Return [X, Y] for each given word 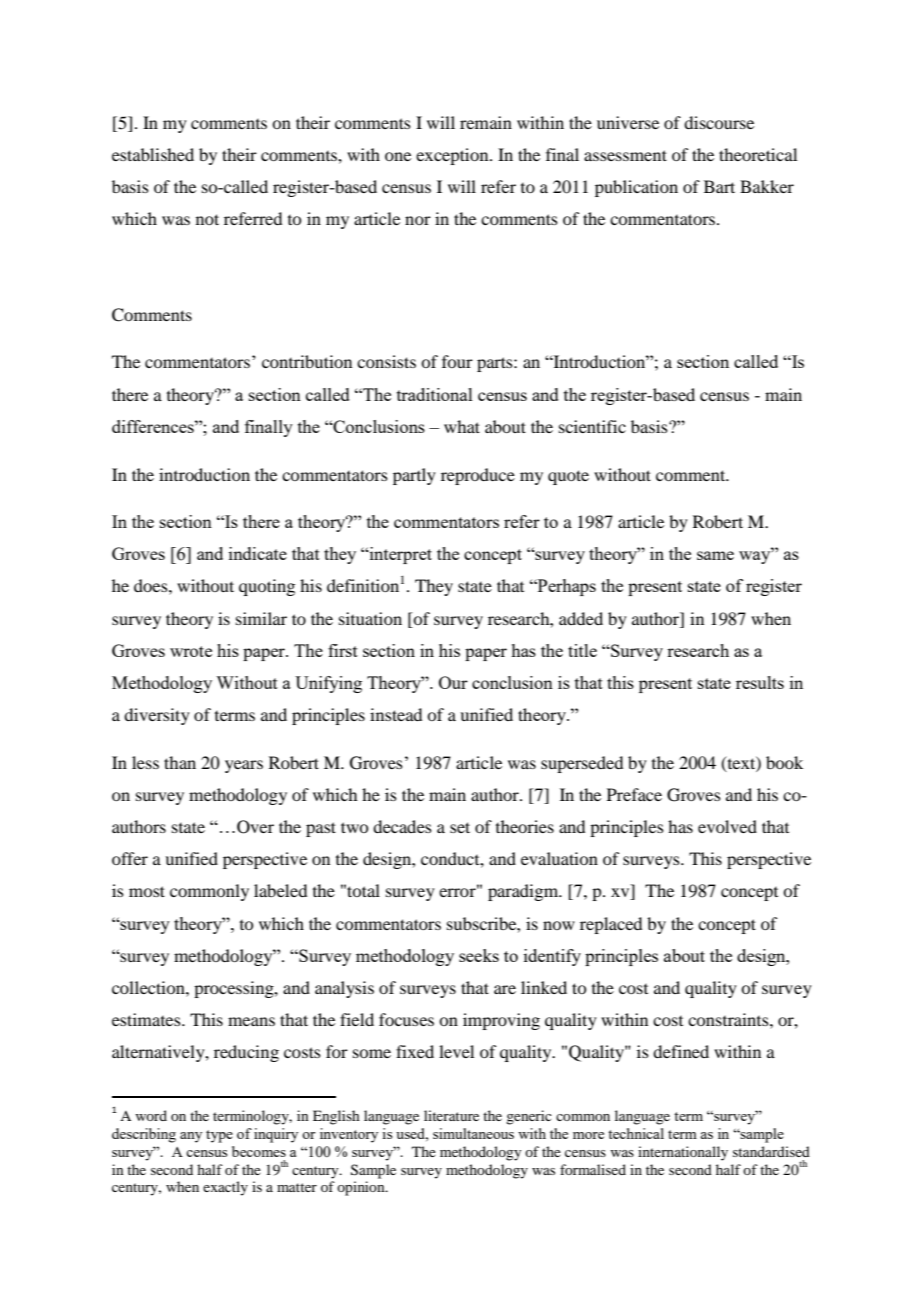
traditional [435, 394]
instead [396, 714]
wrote [191, 651]
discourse [719, 122]
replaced [611, 925]
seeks [479, 955]
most [147, 891]
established [153, 154]
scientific [592, 426]
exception [453, 156]
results [760, 682]
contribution [307, 361]
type [219, 1136]
